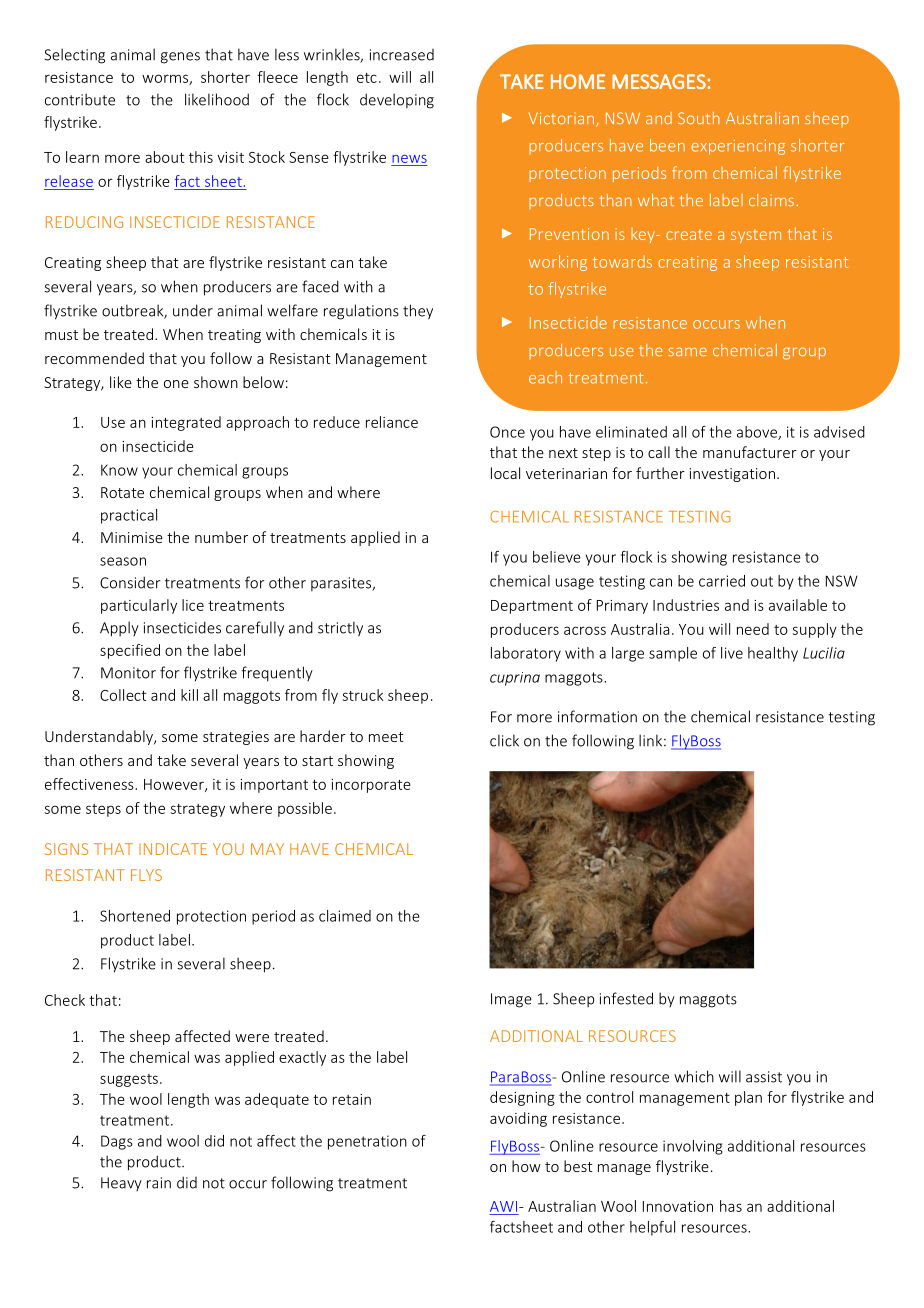 This image has width=924, height=1308. What do you see at coordinates (132, 537) in the image?
I see `Minimise` at bounding box center [132, 537].
